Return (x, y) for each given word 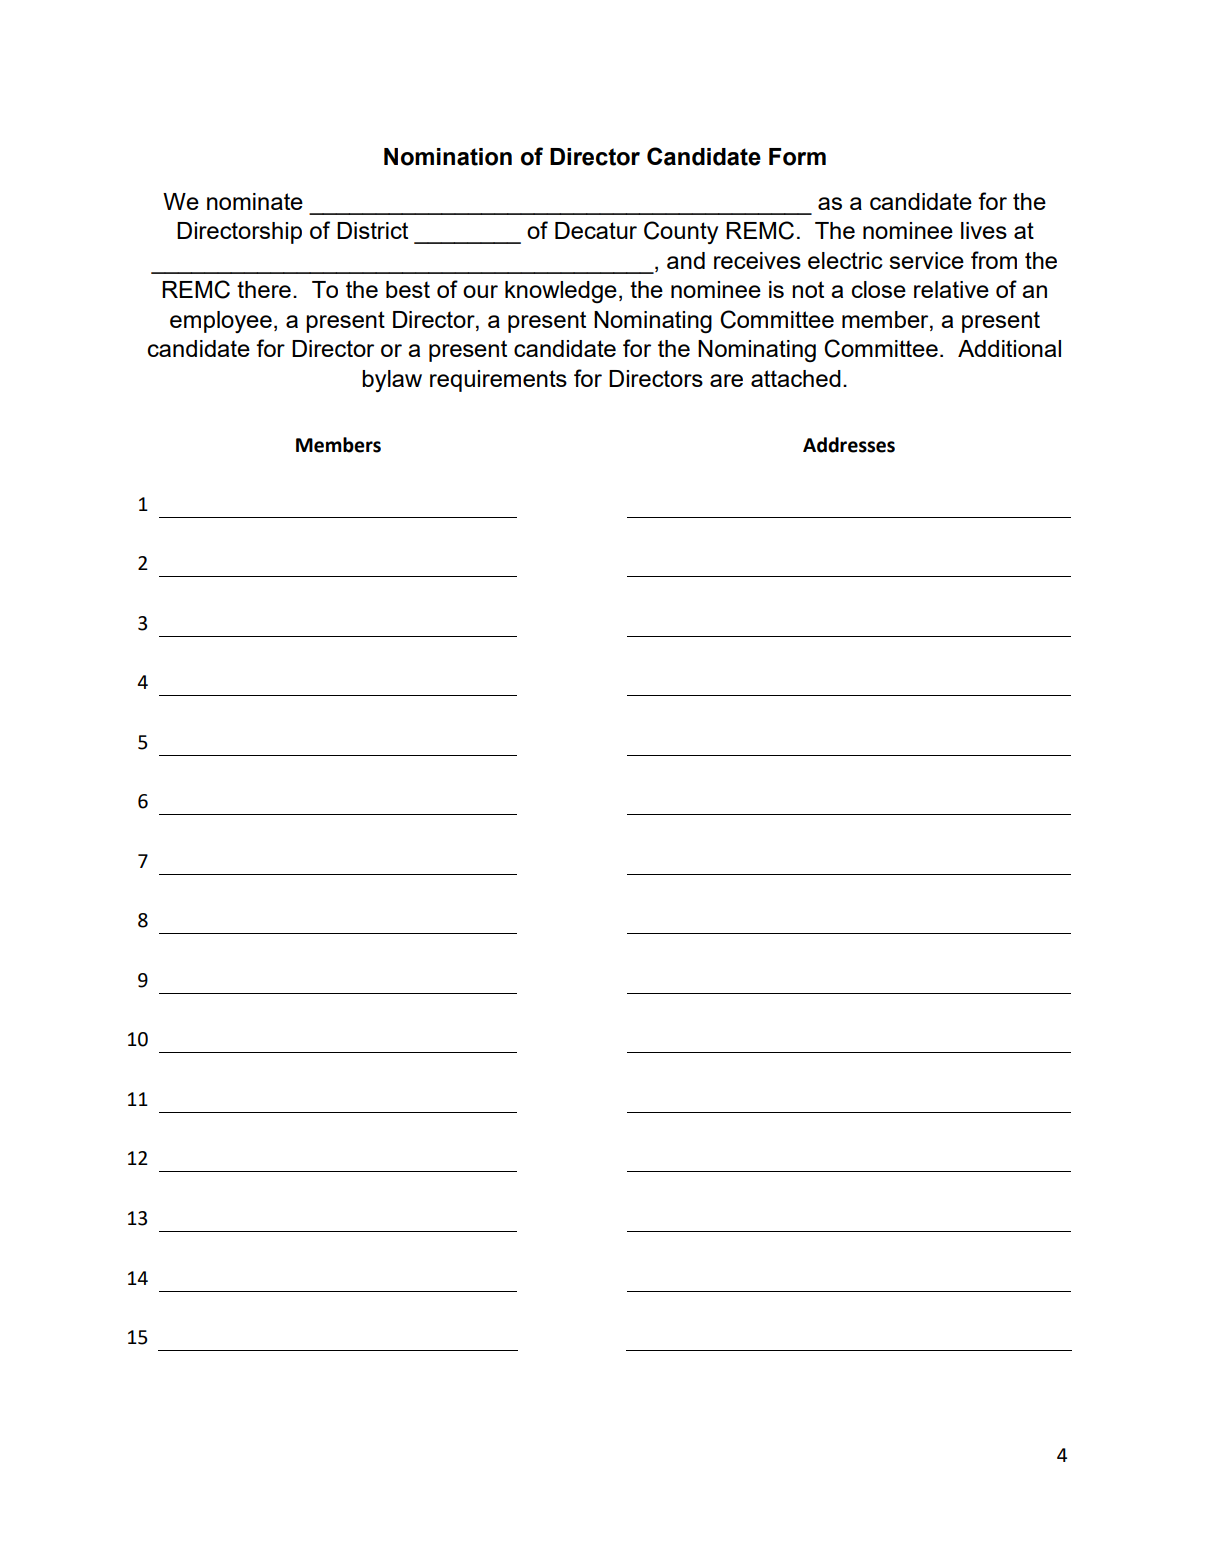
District (372, 230)
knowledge (561, 292)
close (879, 289)
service (926, 260)
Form (797, 157)
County (681, 232)
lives (984, 230)
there (264, 289)
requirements (498, 381)
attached (796, 378)
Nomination (448, 157)
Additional (1009, 348)
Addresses (849, 445)
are (726, 380)
